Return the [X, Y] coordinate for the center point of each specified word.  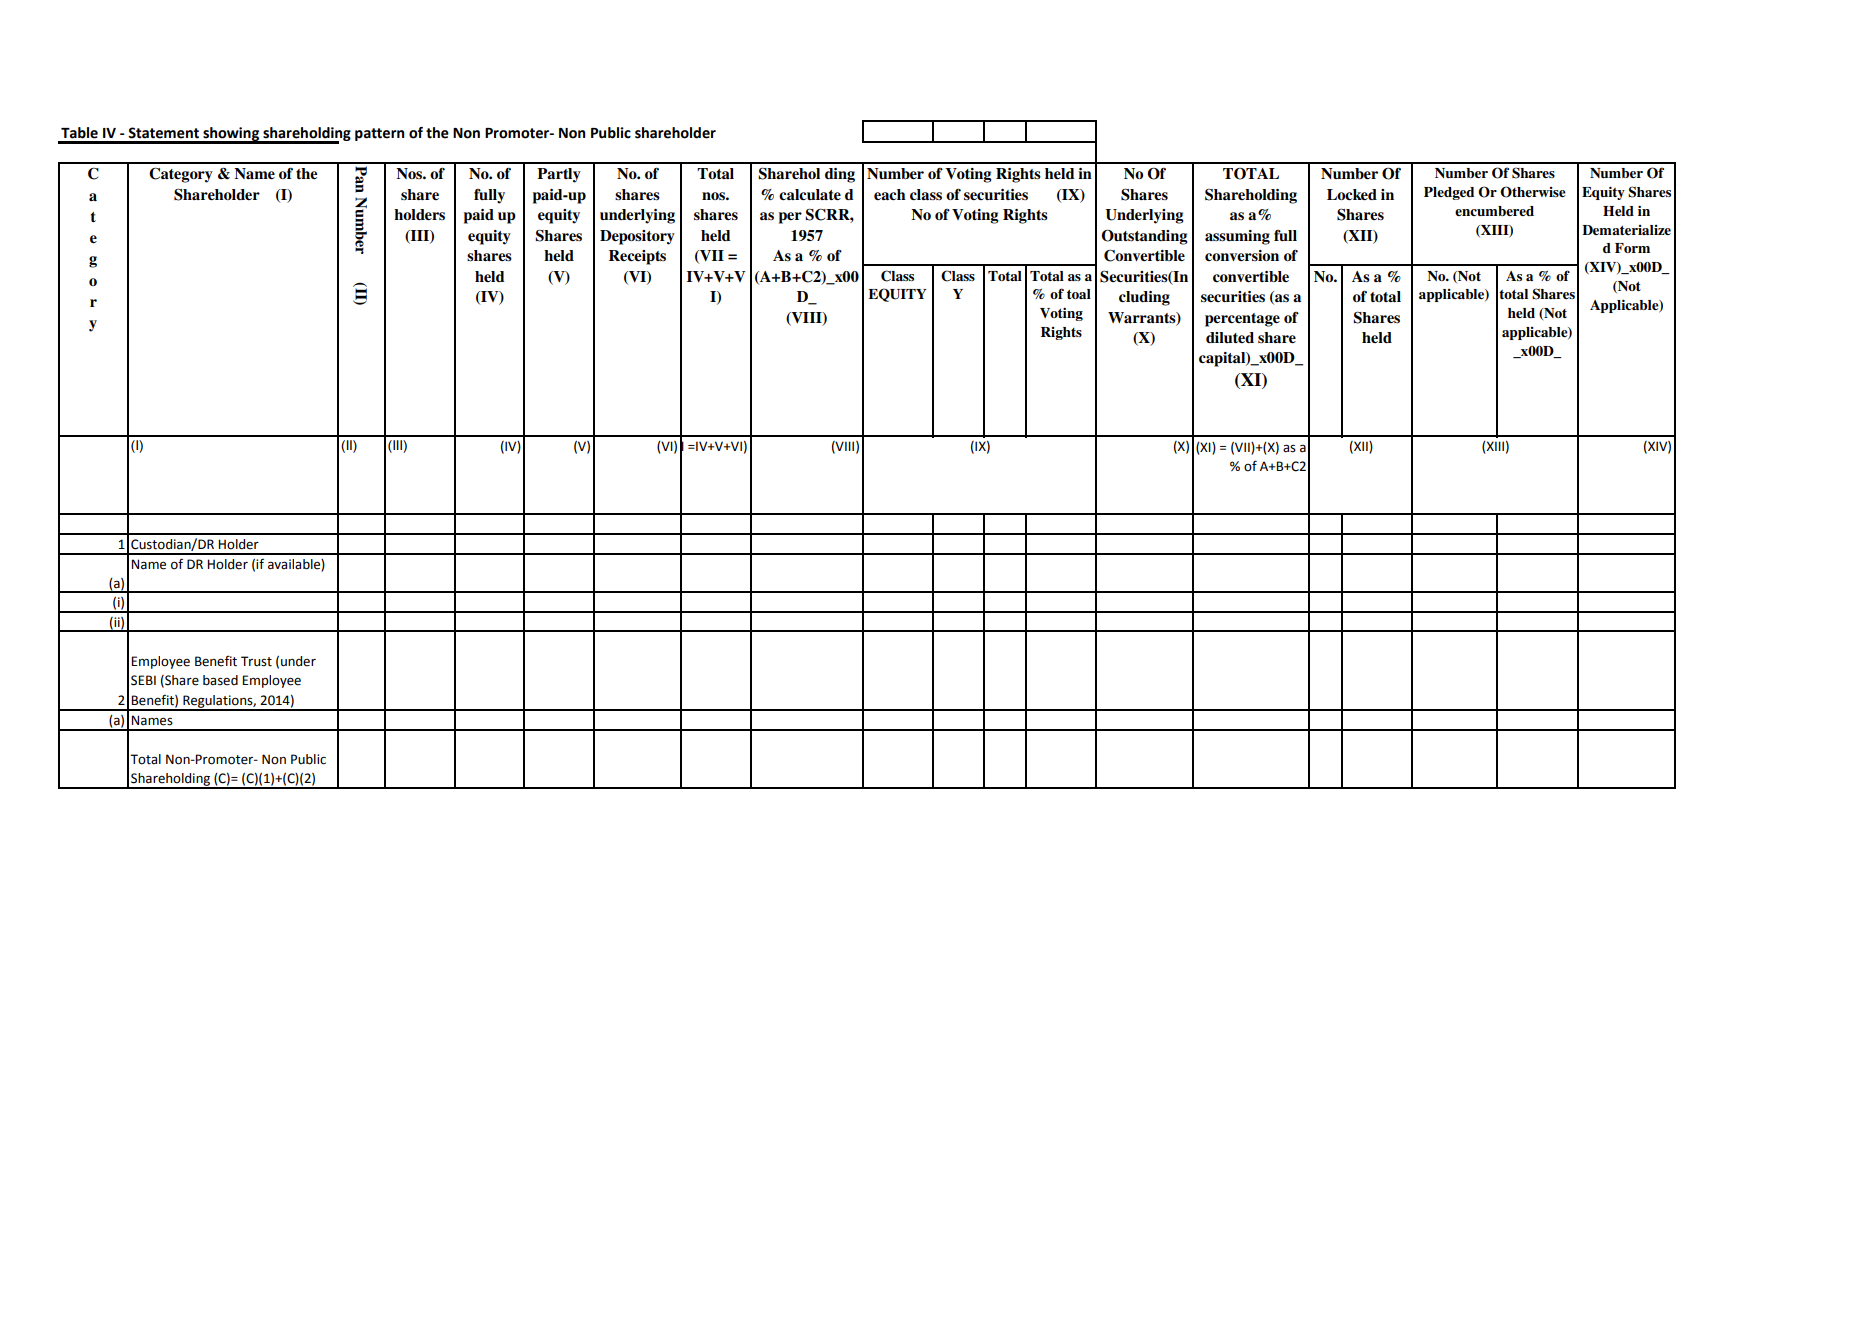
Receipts [637, 257]
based [220, 680]
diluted [1230, 337]
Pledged [1449, 193]
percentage [1242, 320]
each [889, 195]
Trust [256, 661]
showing [231, 135]
